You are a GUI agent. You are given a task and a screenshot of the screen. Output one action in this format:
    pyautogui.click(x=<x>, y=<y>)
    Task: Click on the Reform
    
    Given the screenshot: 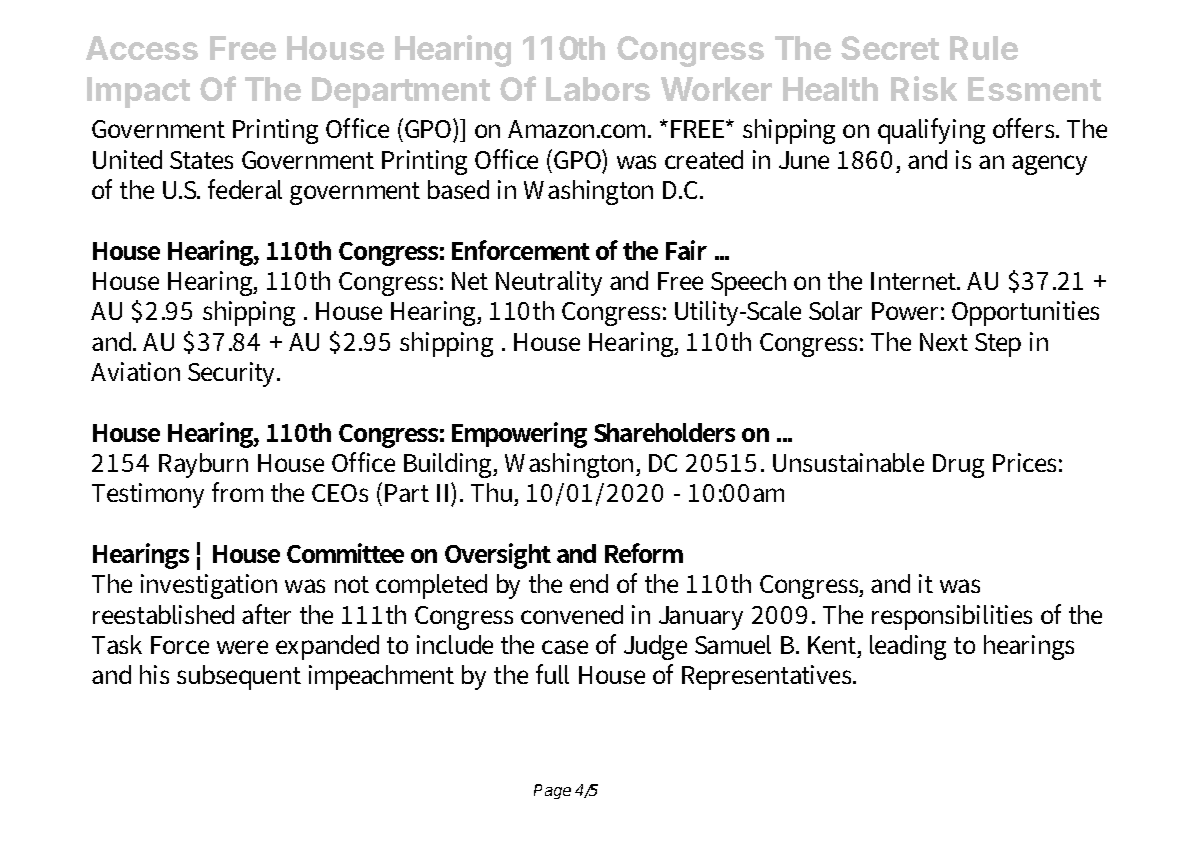 What is the action you would take?
    pyautogui.click(x=644, y=553)
